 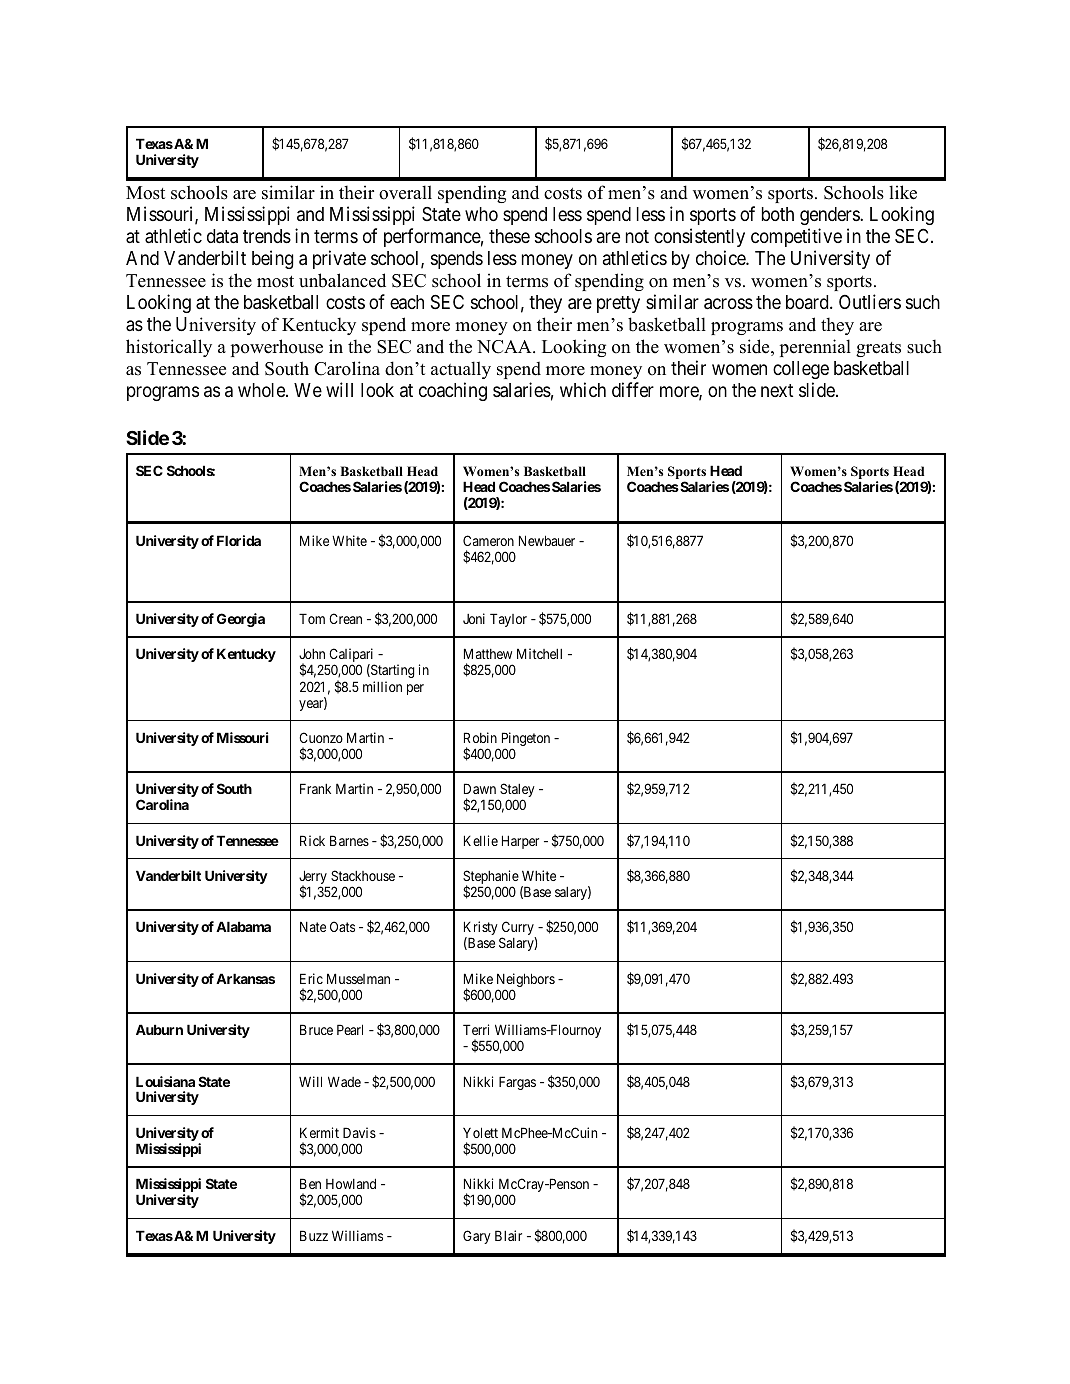 What do you see at coordinates (243, 926) in the page?
I see `Alabama` at bounding box center [243, 926].
